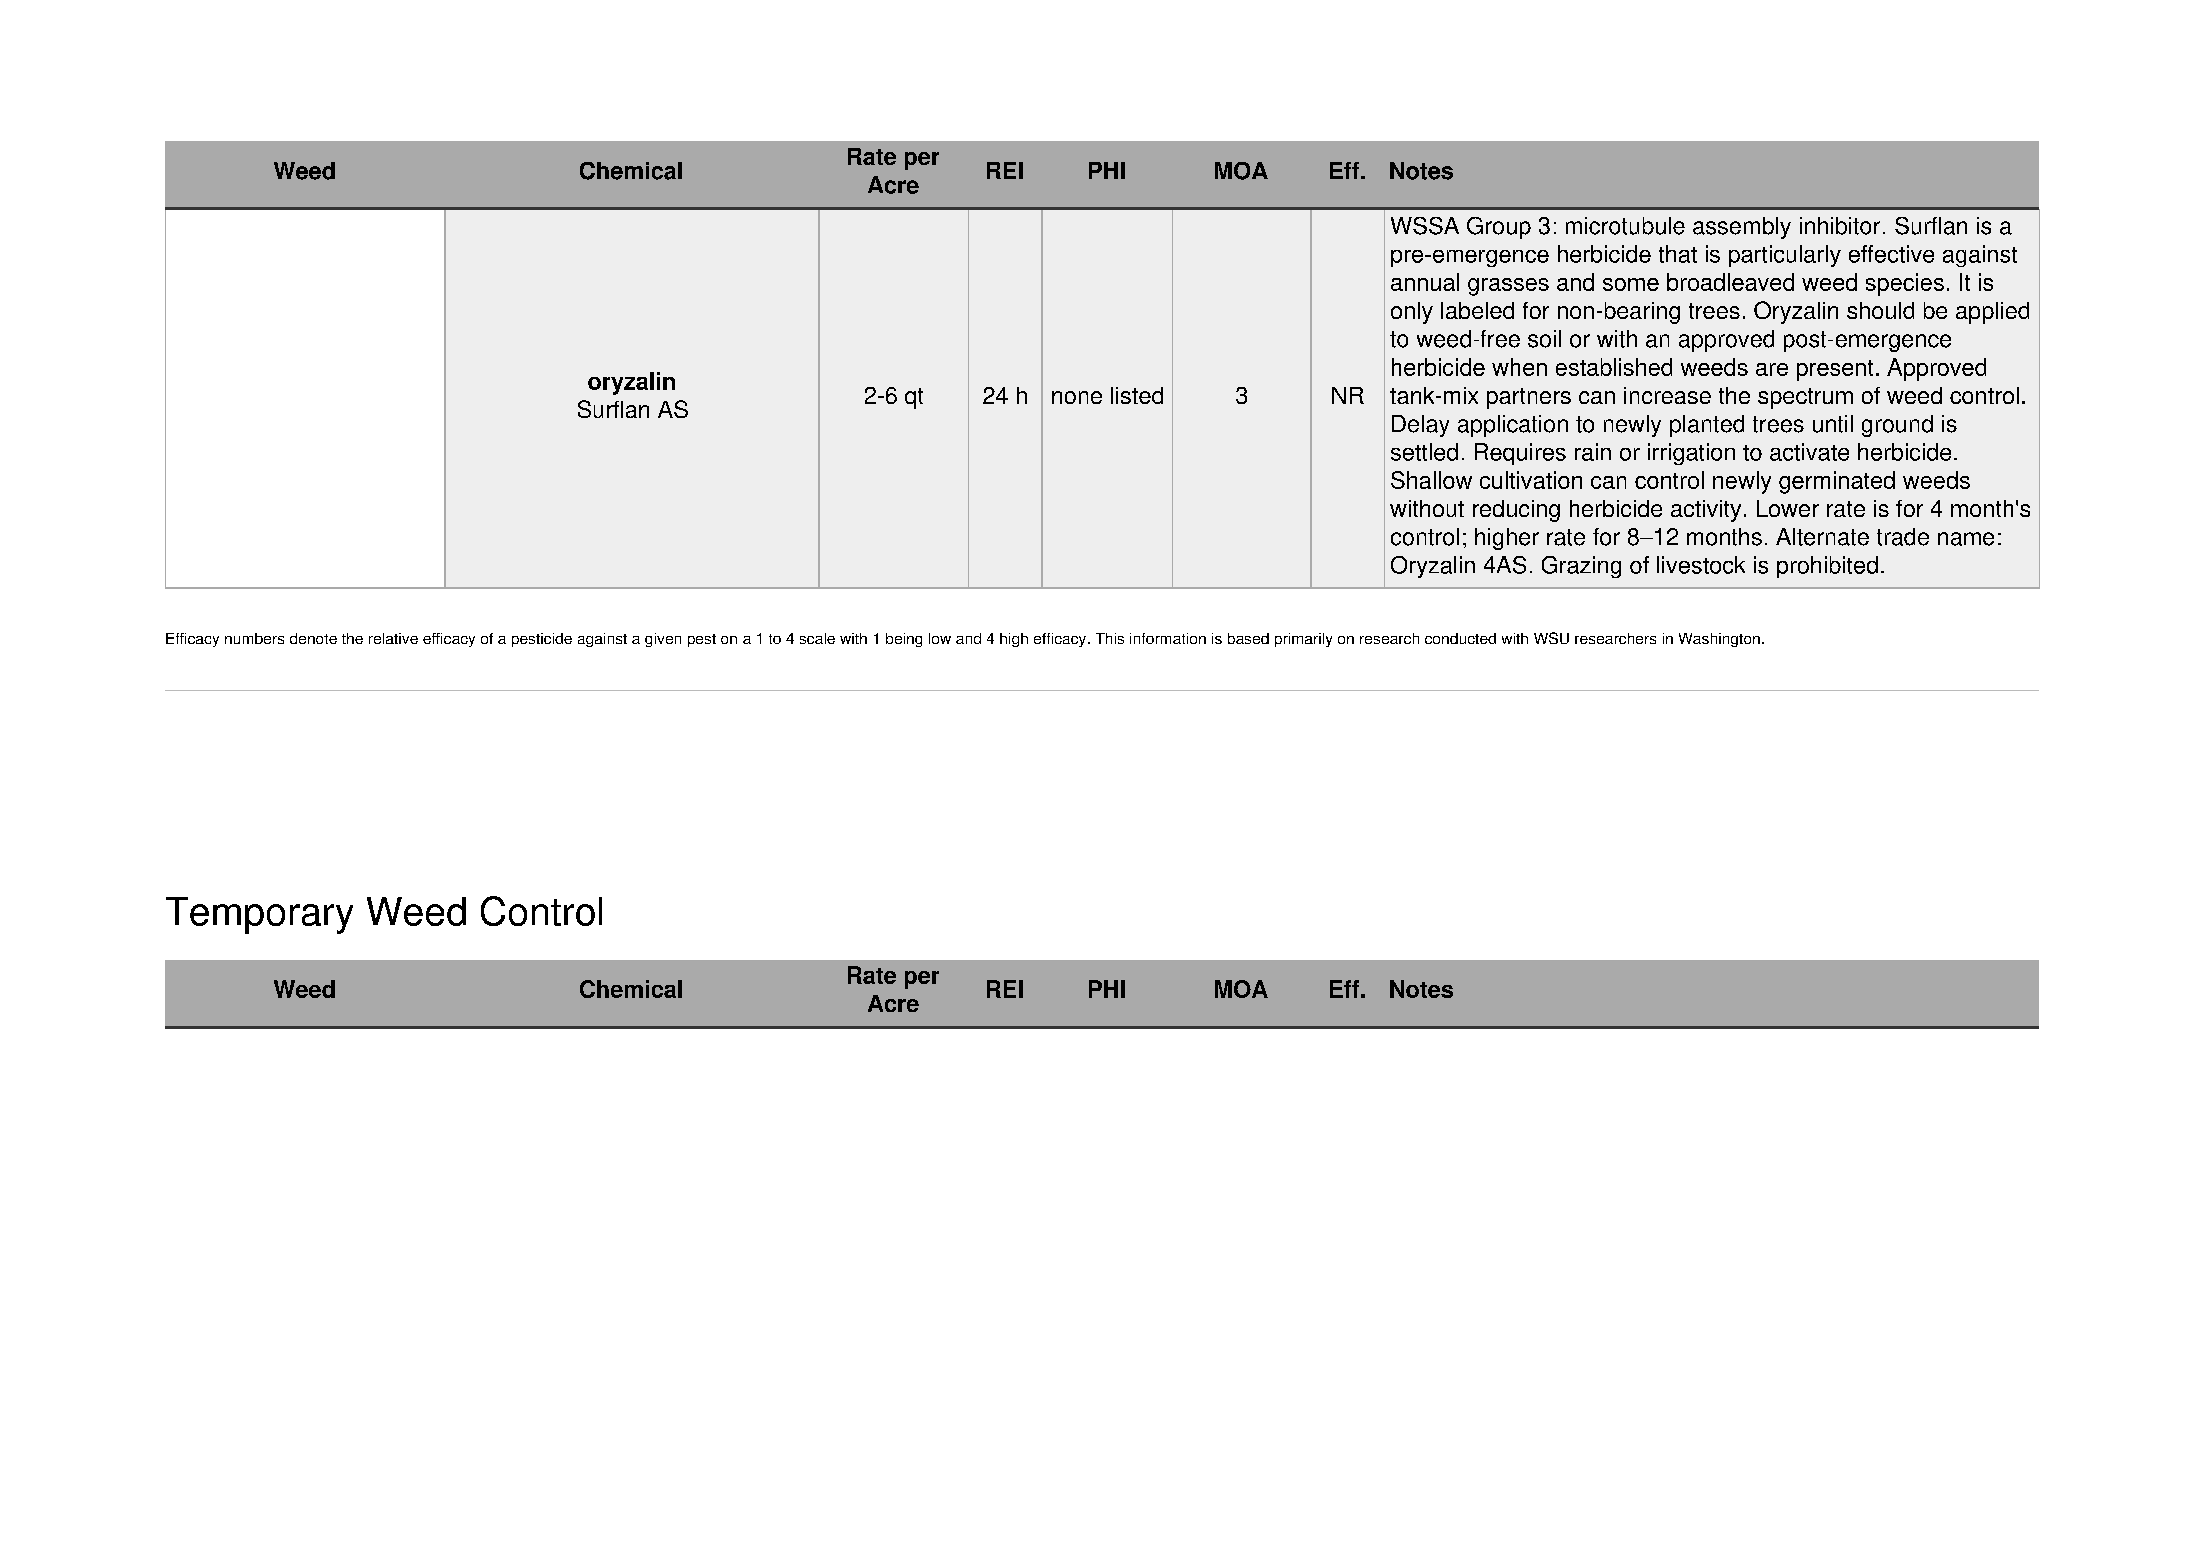 Image resolution: width=2203 pixels, height=1557 pixels. Describe the element at coordinates (1772, 369) in the screenshot. I see `are` at that location.
